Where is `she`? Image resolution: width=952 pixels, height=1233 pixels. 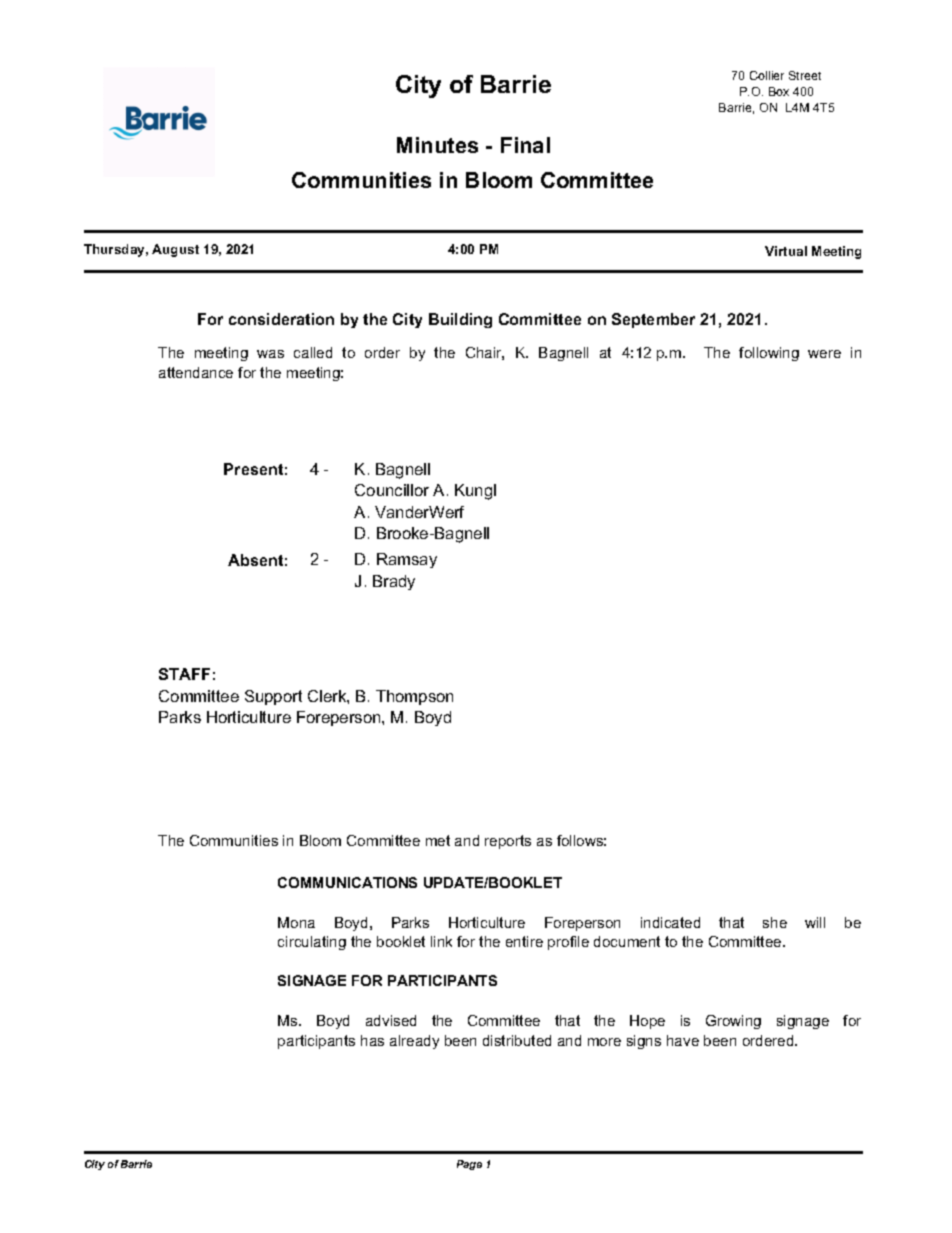
she is located at coordinates (775, 922).
